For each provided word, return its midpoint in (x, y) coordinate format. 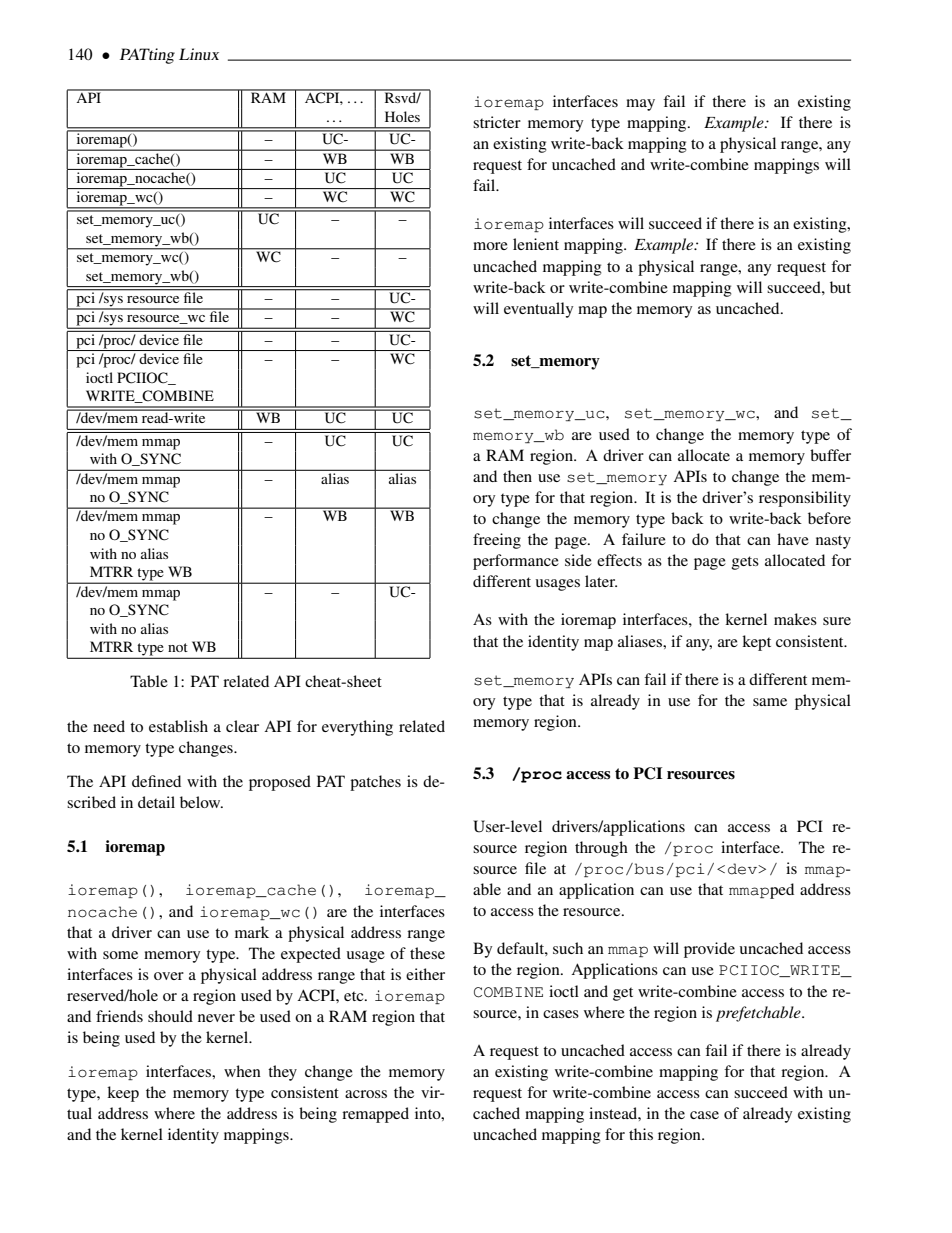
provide (709, 950)
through (601, 849)
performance (516, 562)
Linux (199, 54)
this (641, 1134)
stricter (497, 122)
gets (745, 563)
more (490, 246)
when (242, 1071)
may (640, 105)
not (178, 647)
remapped (375, 1115)
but (840, 287)
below (201, 802)
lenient (536, 244)
